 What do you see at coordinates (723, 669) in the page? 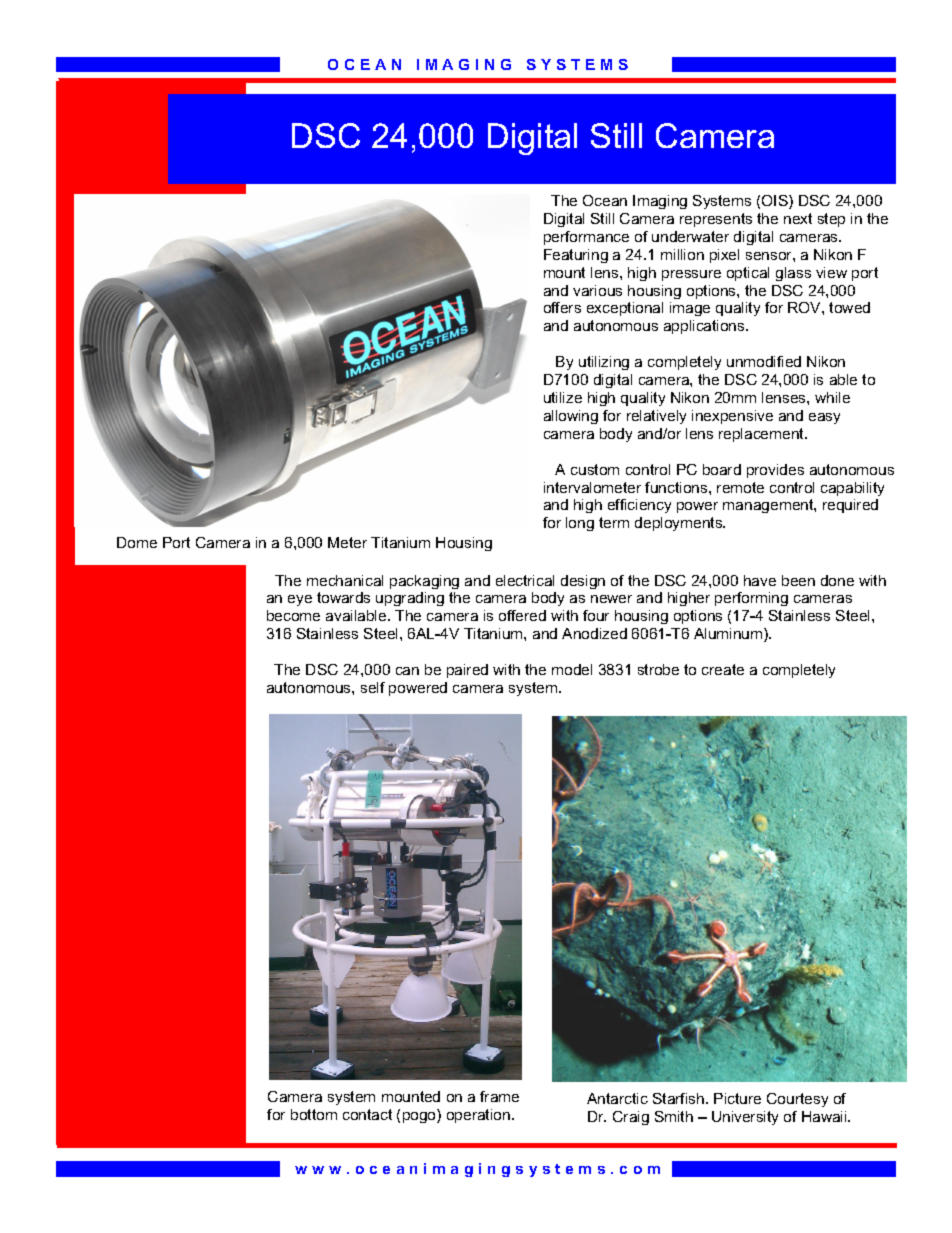
I see `create` at bounding box center [723, 669].
